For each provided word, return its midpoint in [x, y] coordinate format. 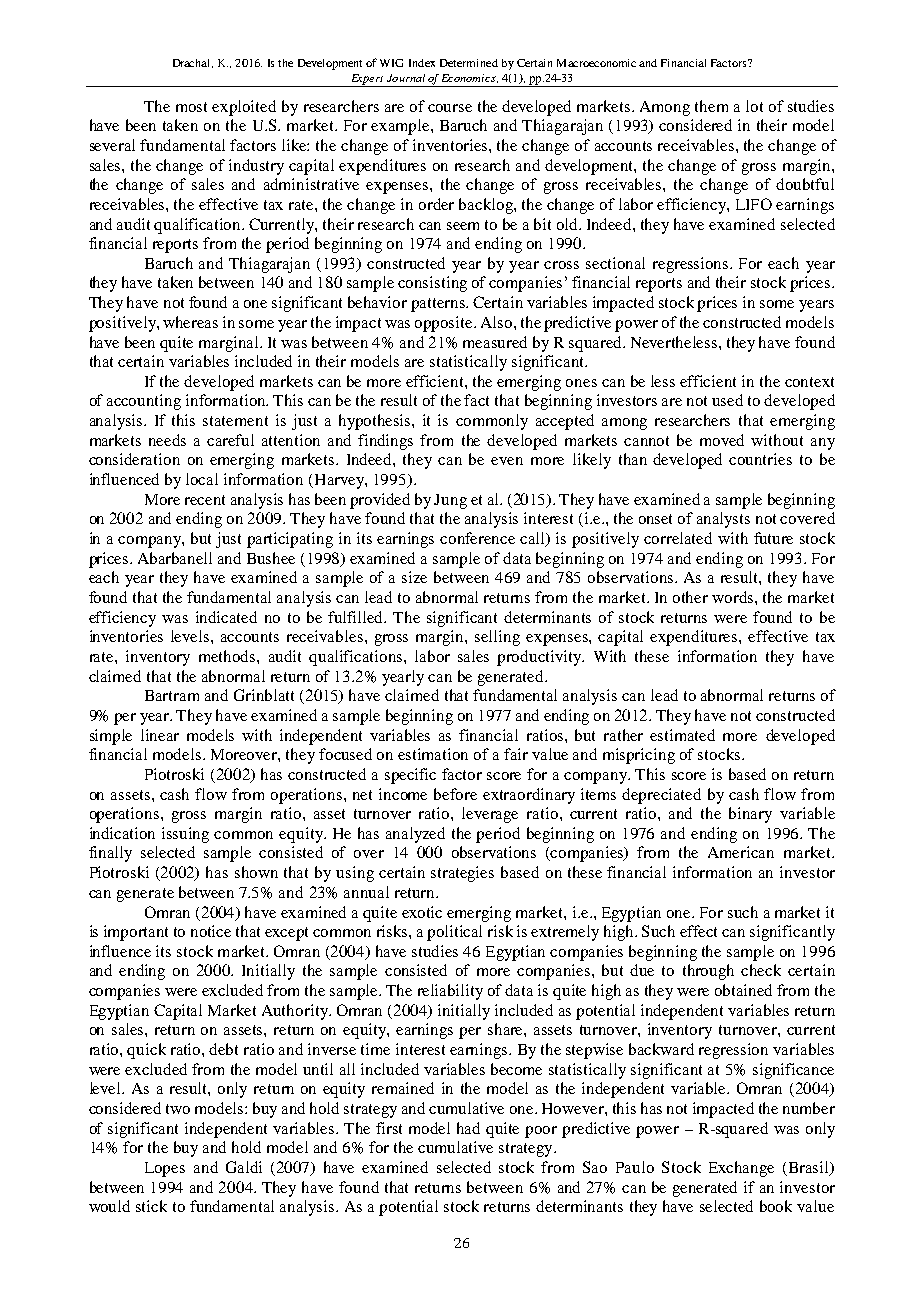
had [468, 1128]
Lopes [165, 1169]
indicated [226, 617]
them [711, 106]
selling [497, 638]
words [734, 597]
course [450, 108]
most [191, 107]
